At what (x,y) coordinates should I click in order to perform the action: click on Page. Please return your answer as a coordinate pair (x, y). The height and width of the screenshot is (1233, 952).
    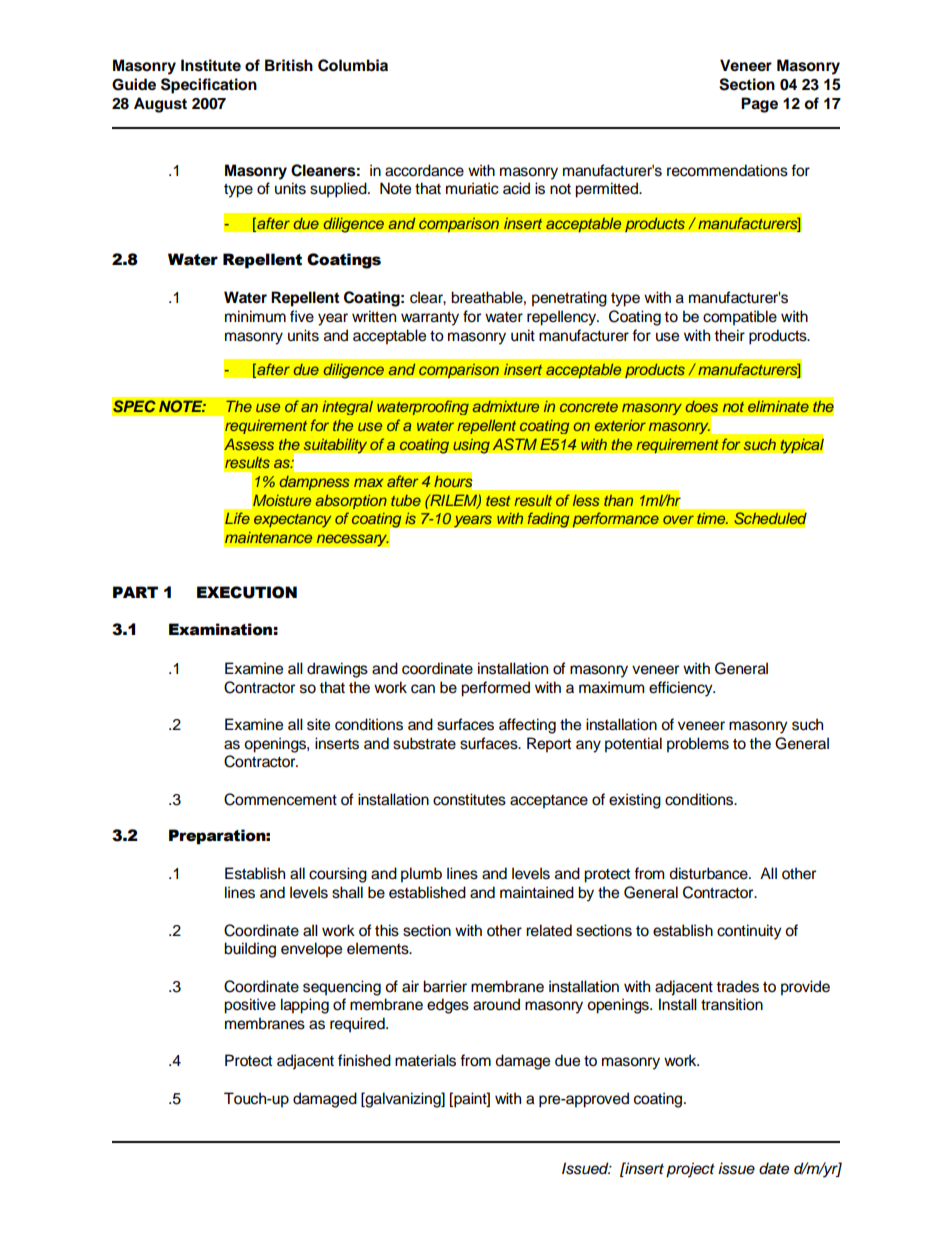
    Looking at the image, I should click on (759, 105).
